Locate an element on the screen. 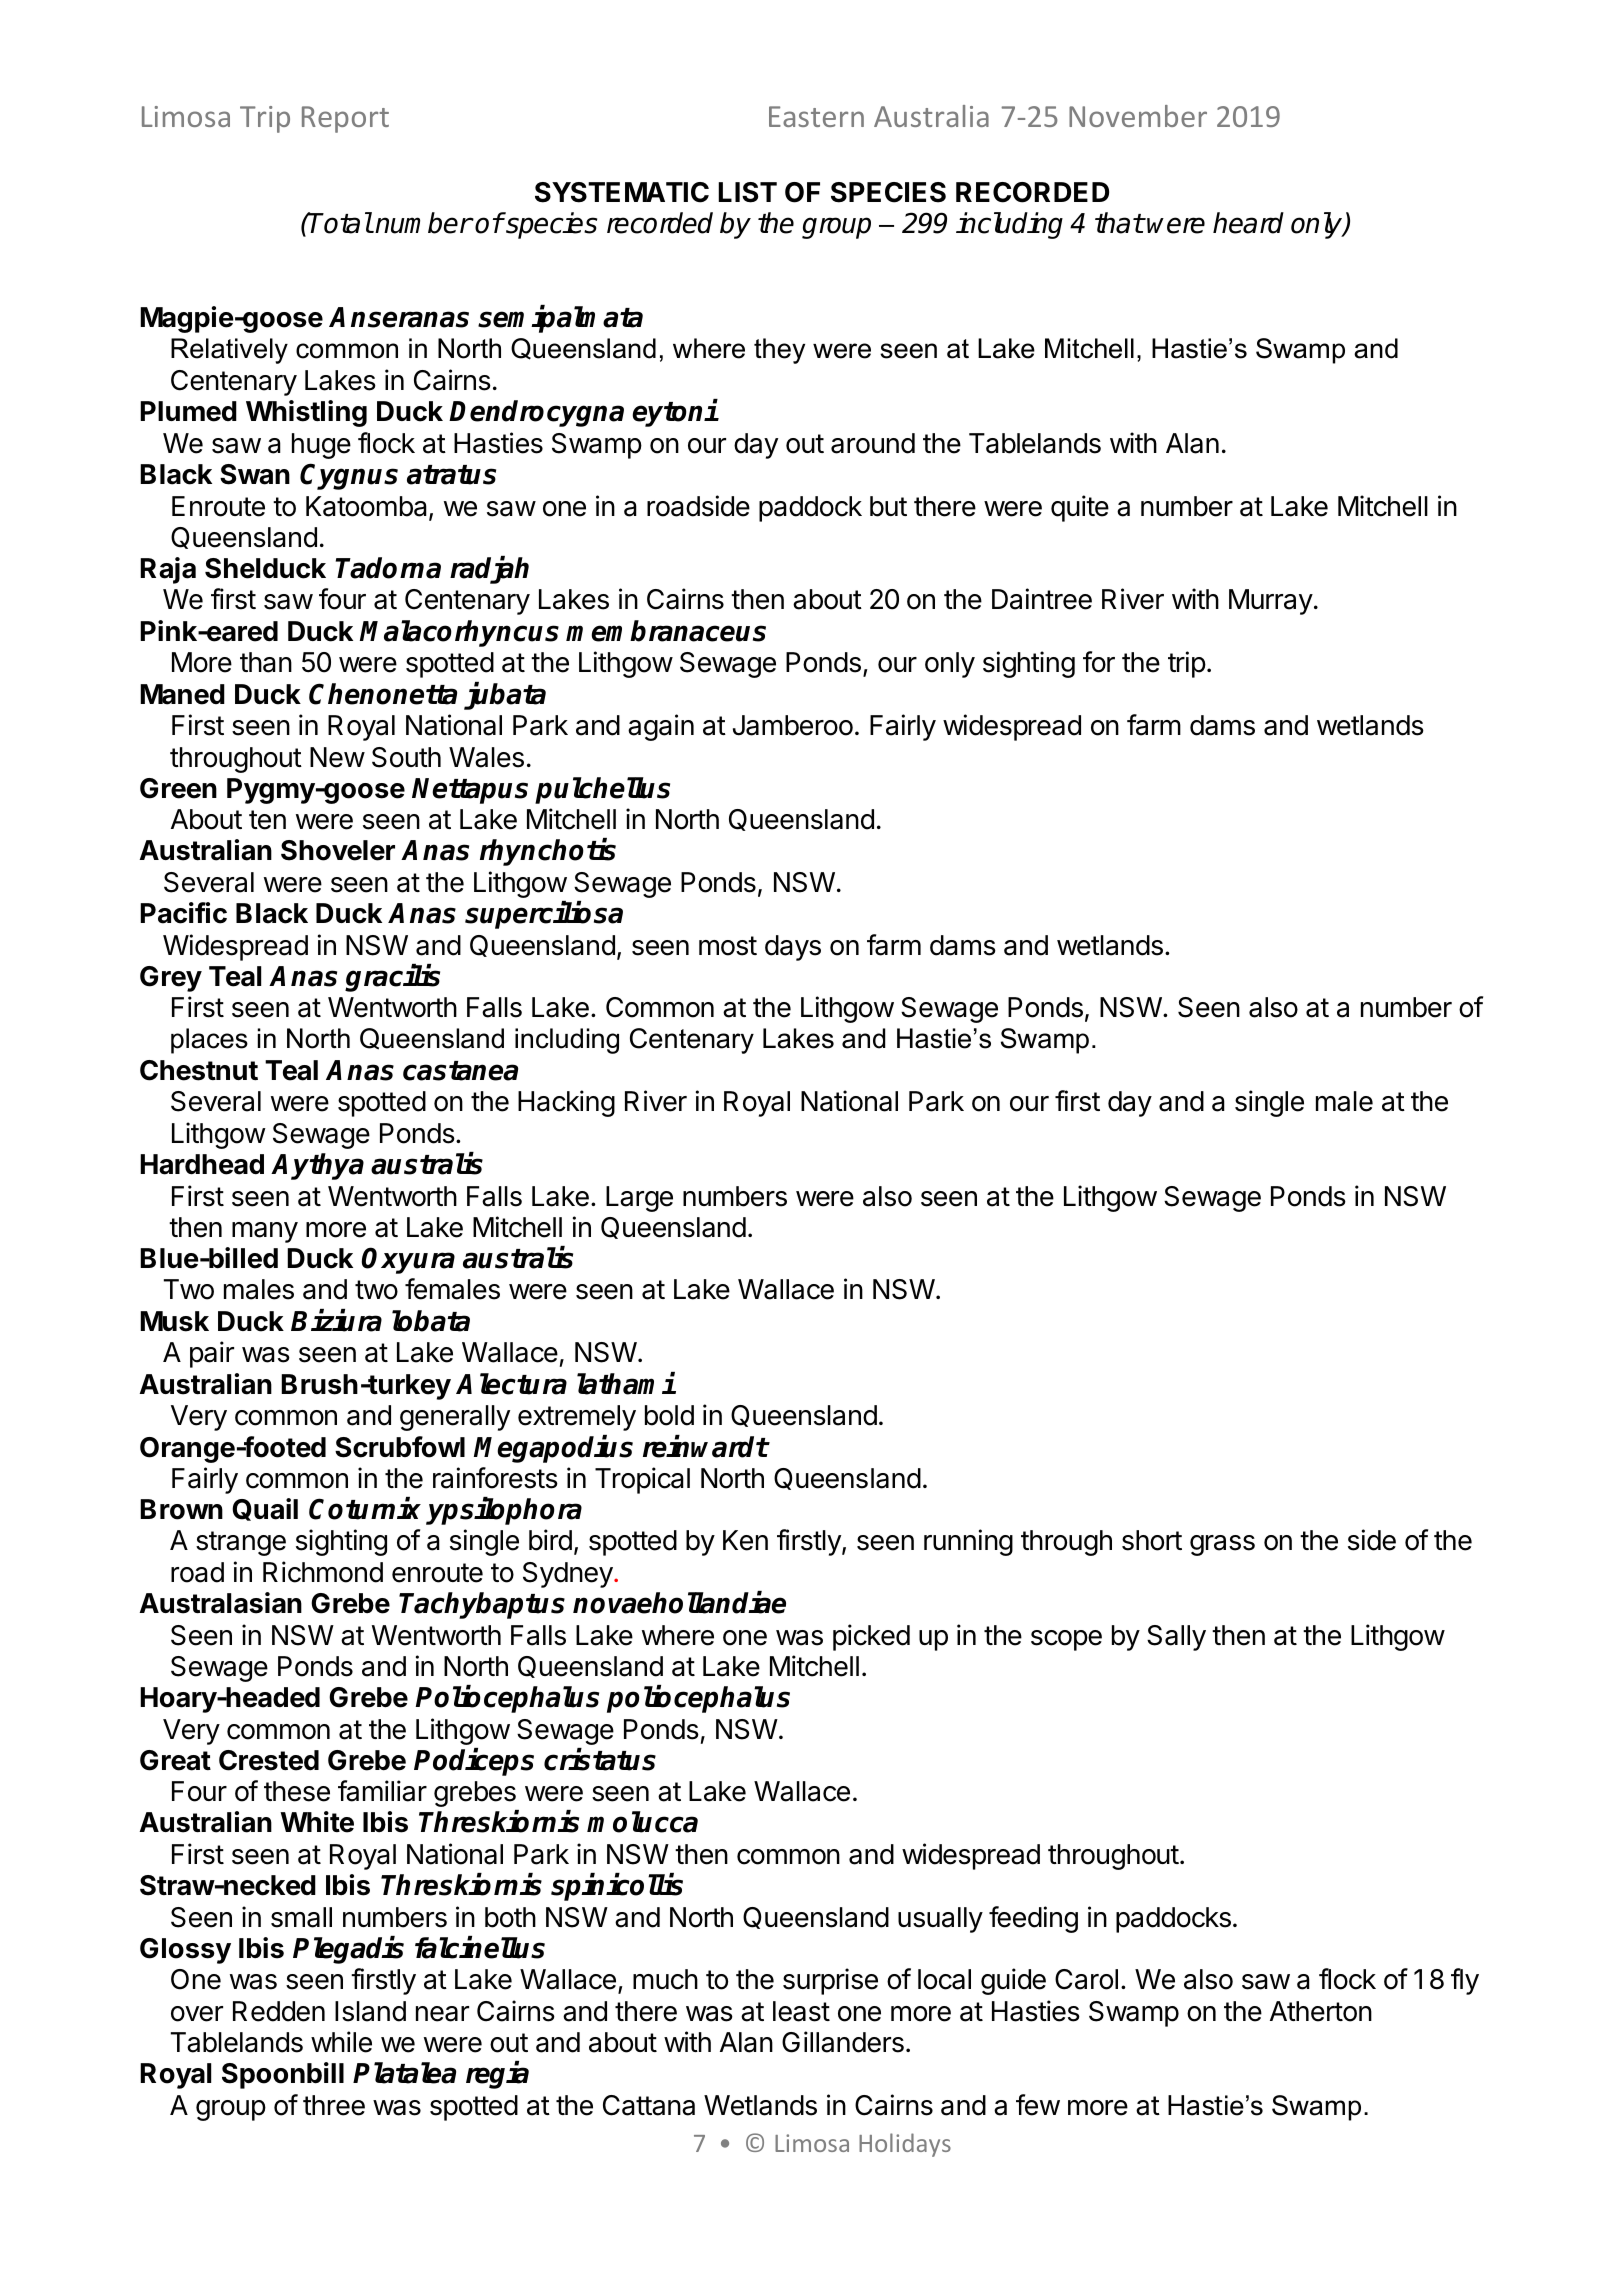 The width and height of the screenshot is (1622, 2296). Aythya is located at coordinates (317, 1166).
